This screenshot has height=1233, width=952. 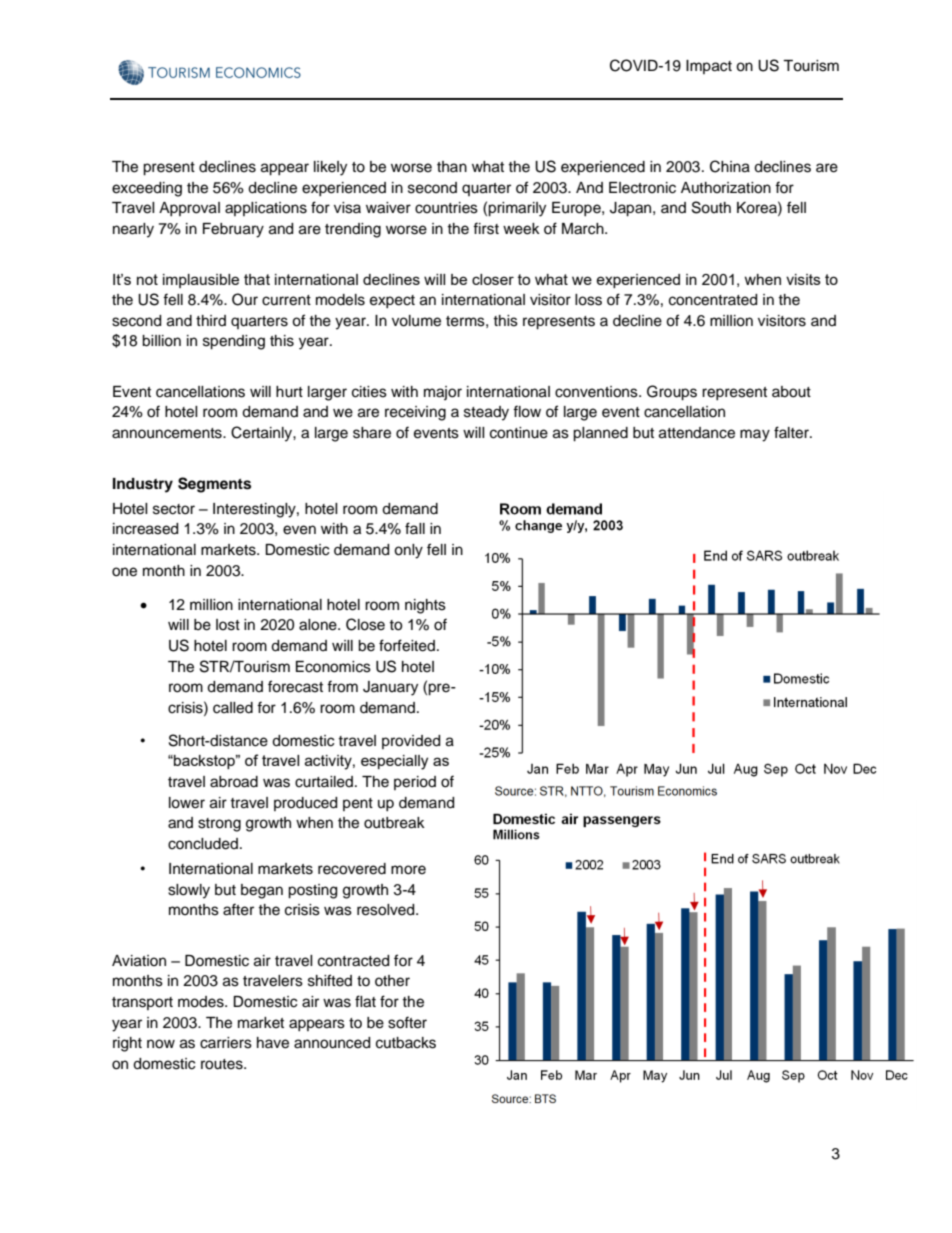 I want to click on exceeding, so click(x=147, y=189).
